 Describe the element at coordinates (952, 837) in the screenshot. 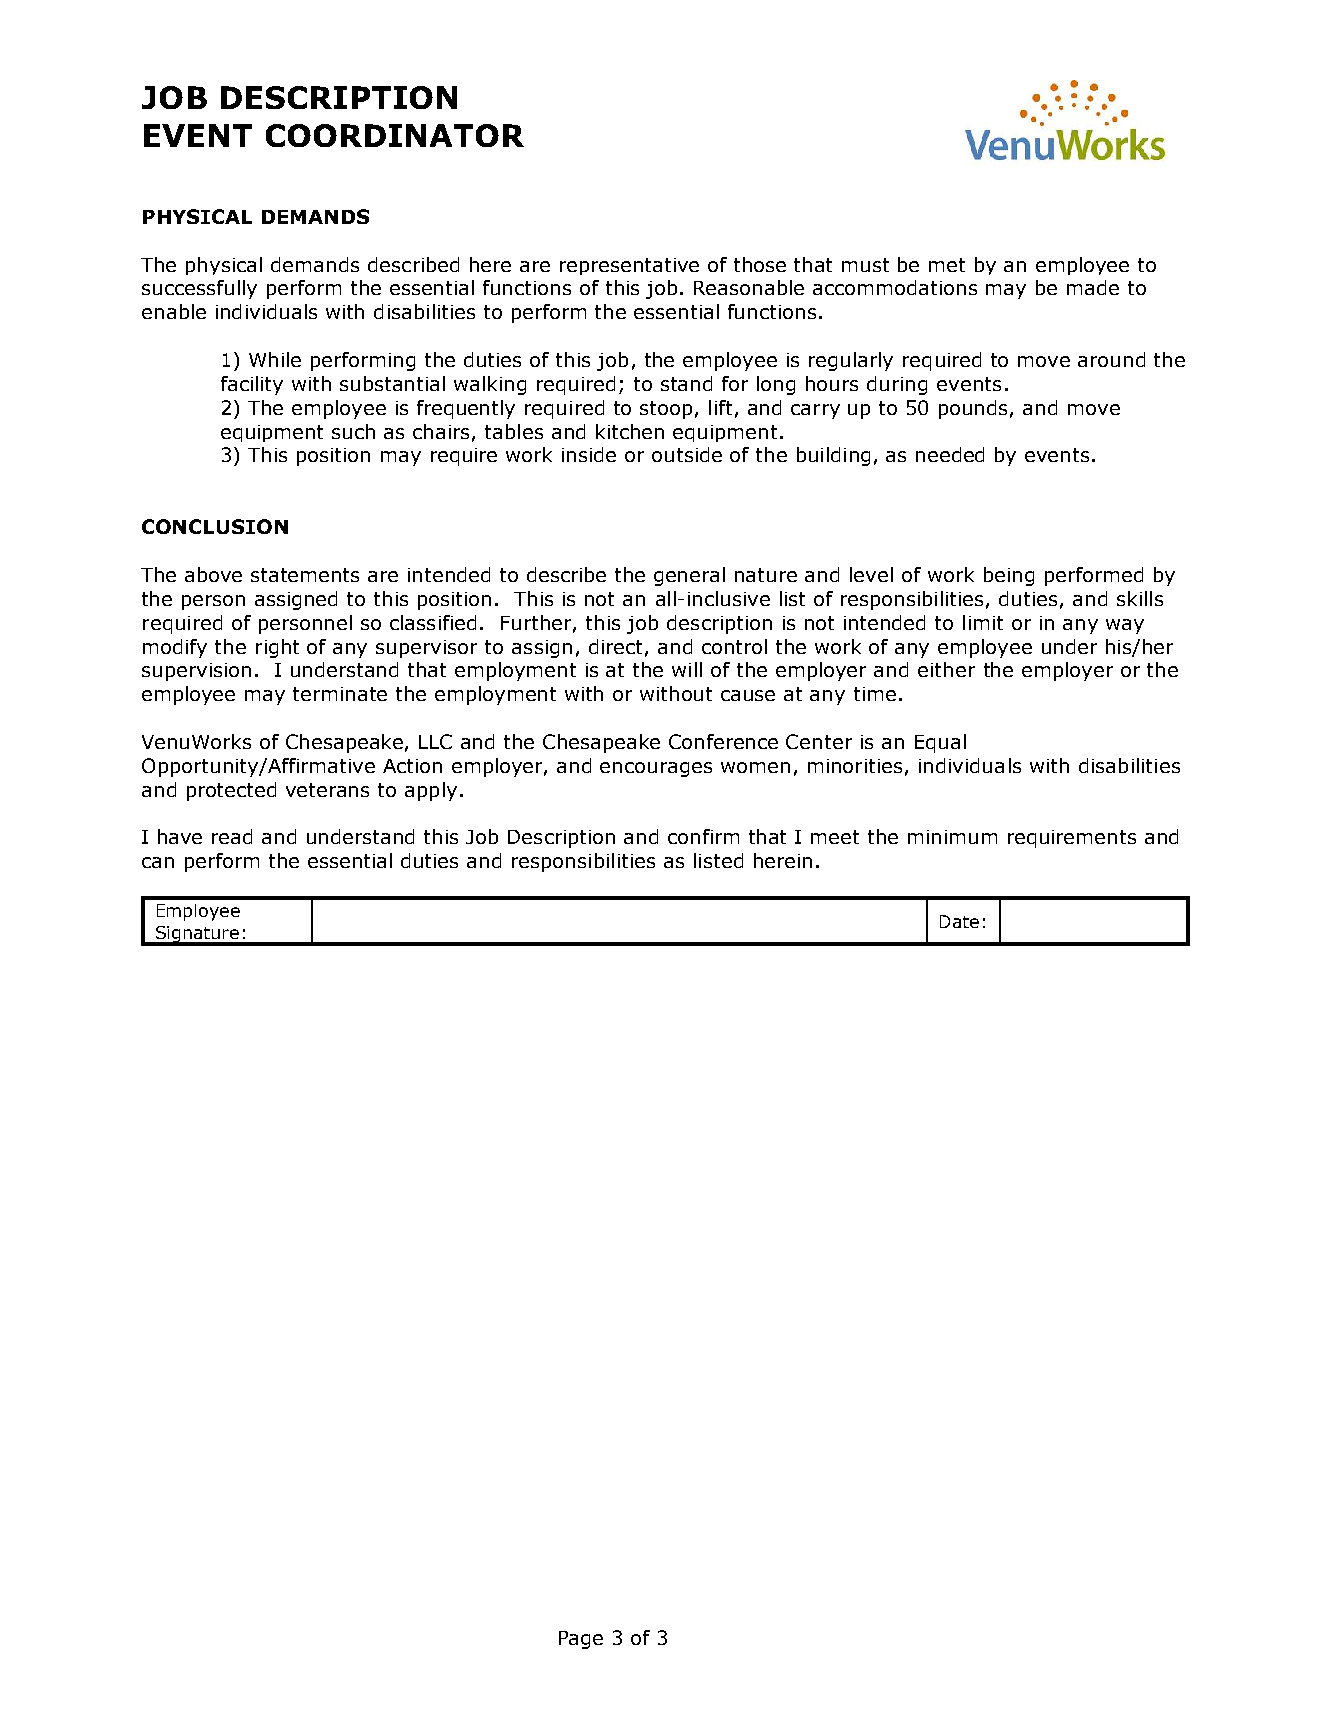

I see `minimum` at that location.
